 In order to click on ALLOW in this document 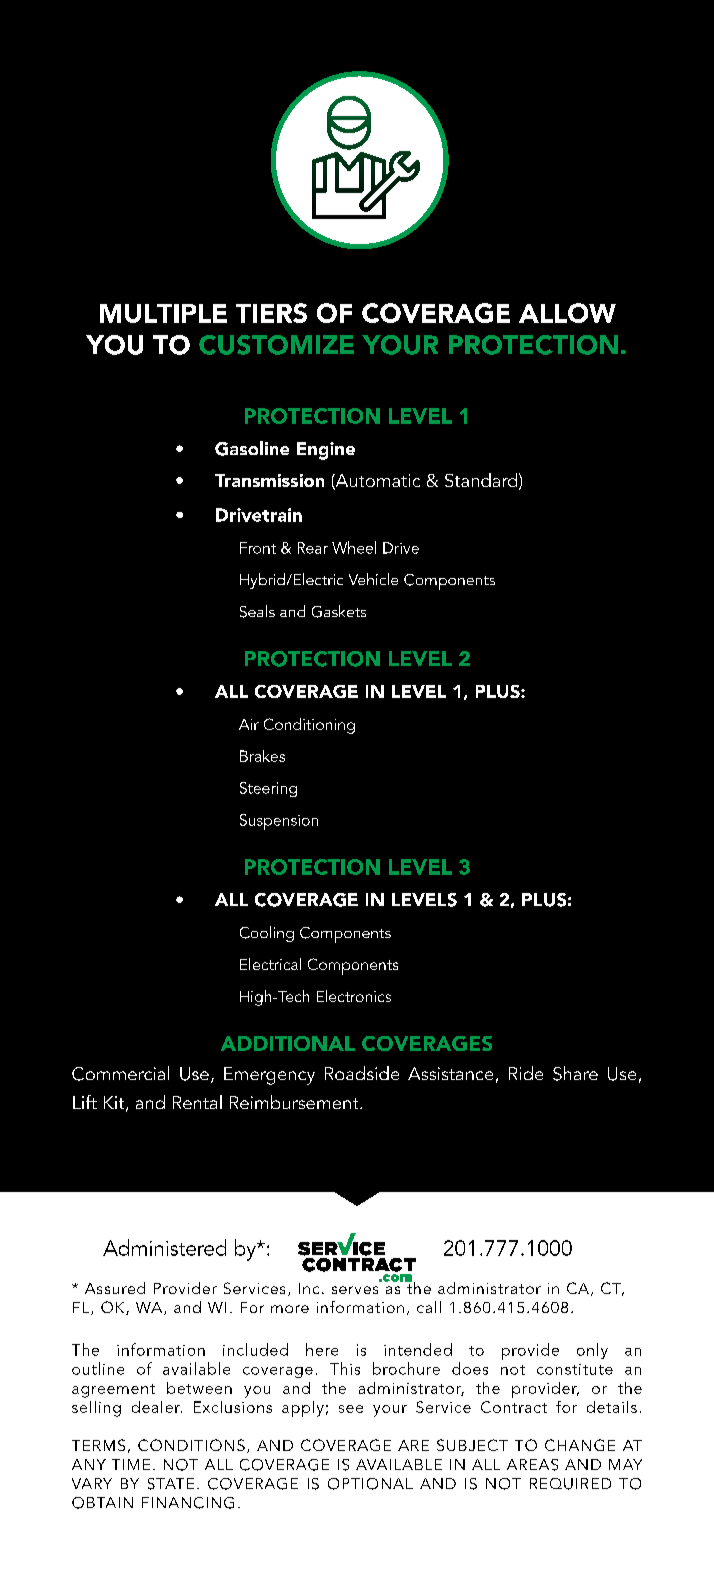, I will do `click(567, 313)`.
